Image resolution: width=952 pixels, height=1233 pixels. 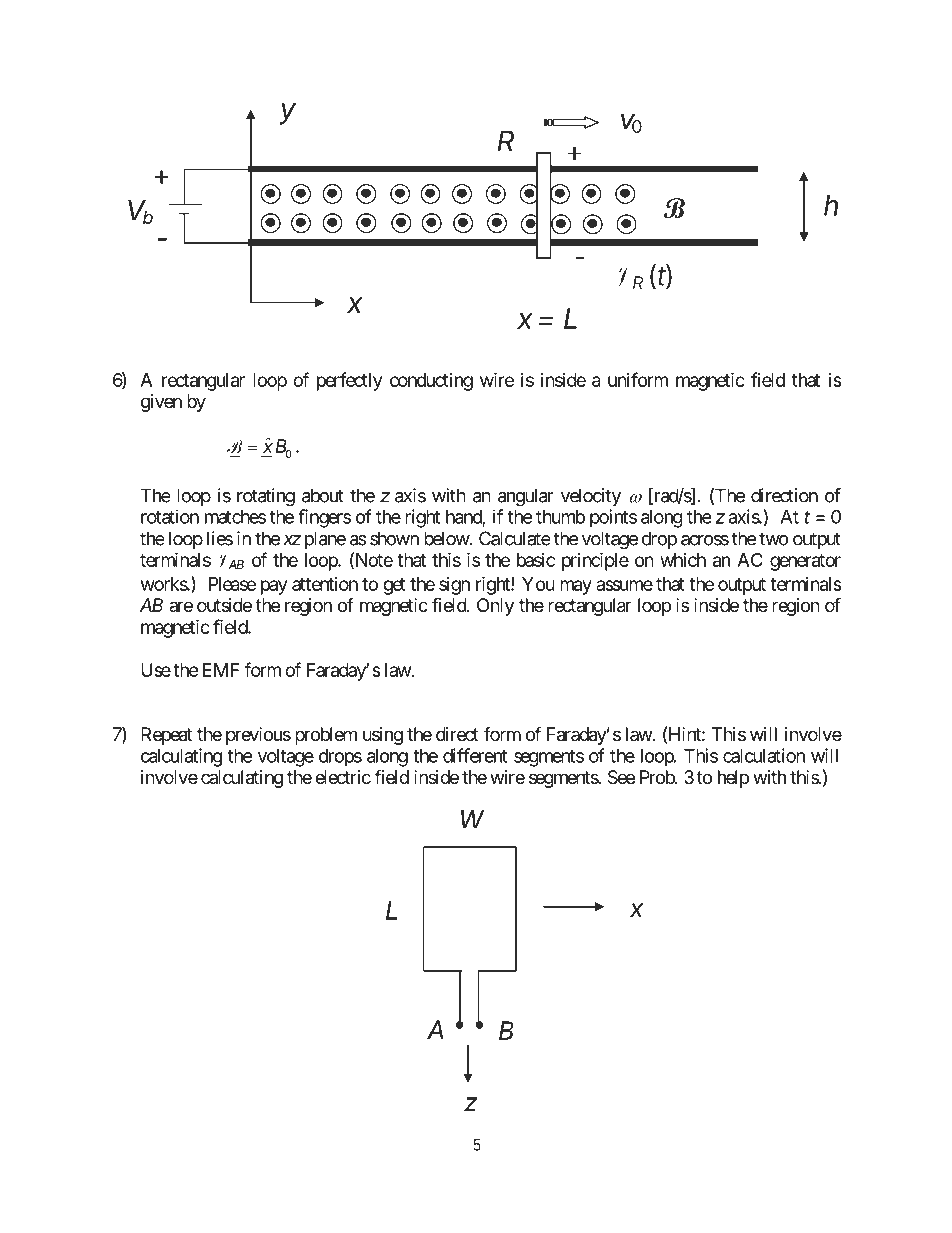 What do you see at coordinates (161, 403) in the screenshot?
I see `given` at bounding box center [161, 403].
